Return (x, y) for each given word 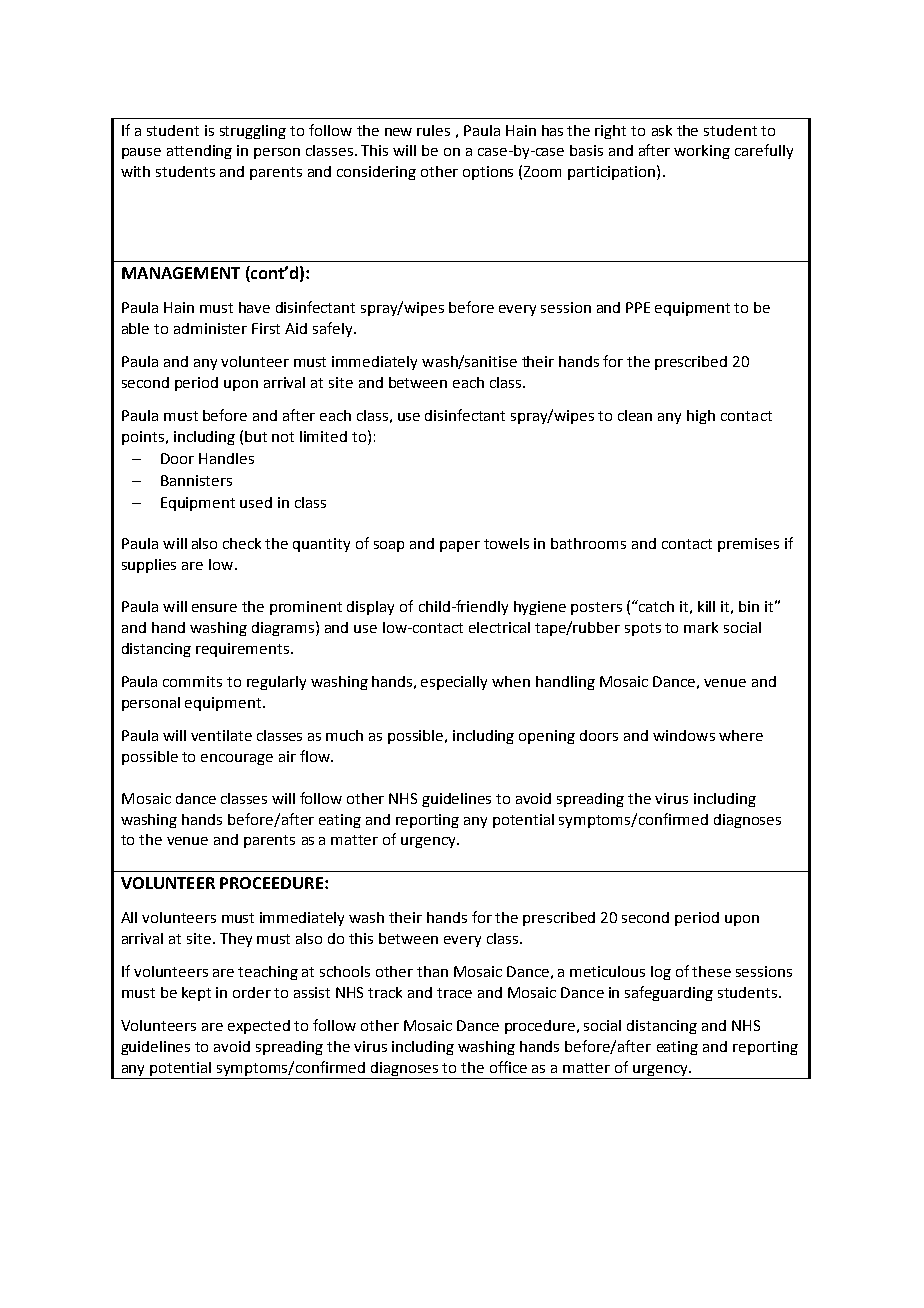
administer (210, 328)
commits (192, 681)
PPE (638, 307)
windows (684, 735)
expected (259, 1027)
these (711, 971)
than (432, 971)
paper (460, 546)
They (236, 940)
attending (199, 152)
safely (334, 329)
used (256, 502)
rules (433, 130)
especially (454, 683)
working (702, 152)
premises (748, 545)
